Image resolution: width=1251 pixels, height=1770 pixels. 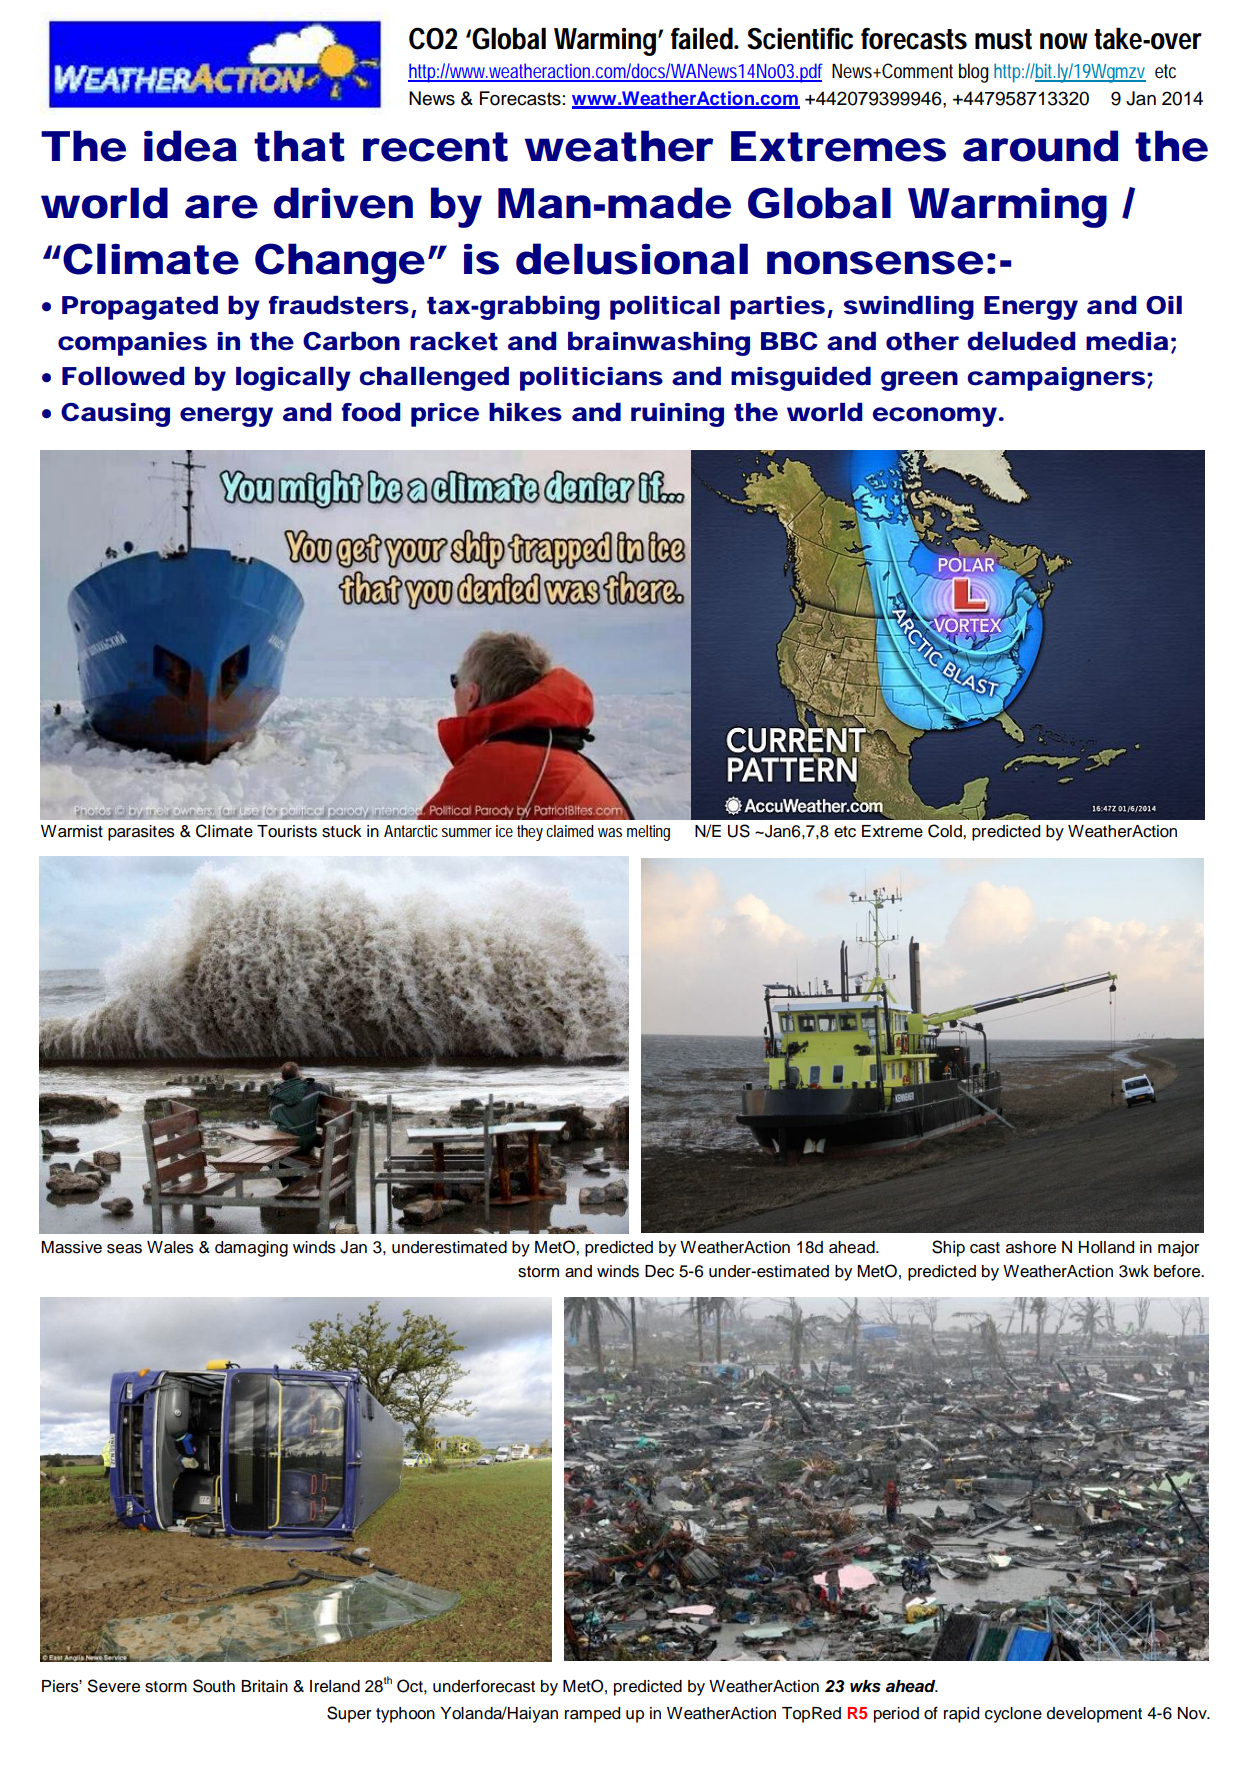 I want to click on that, so click(x=299, y=146).
